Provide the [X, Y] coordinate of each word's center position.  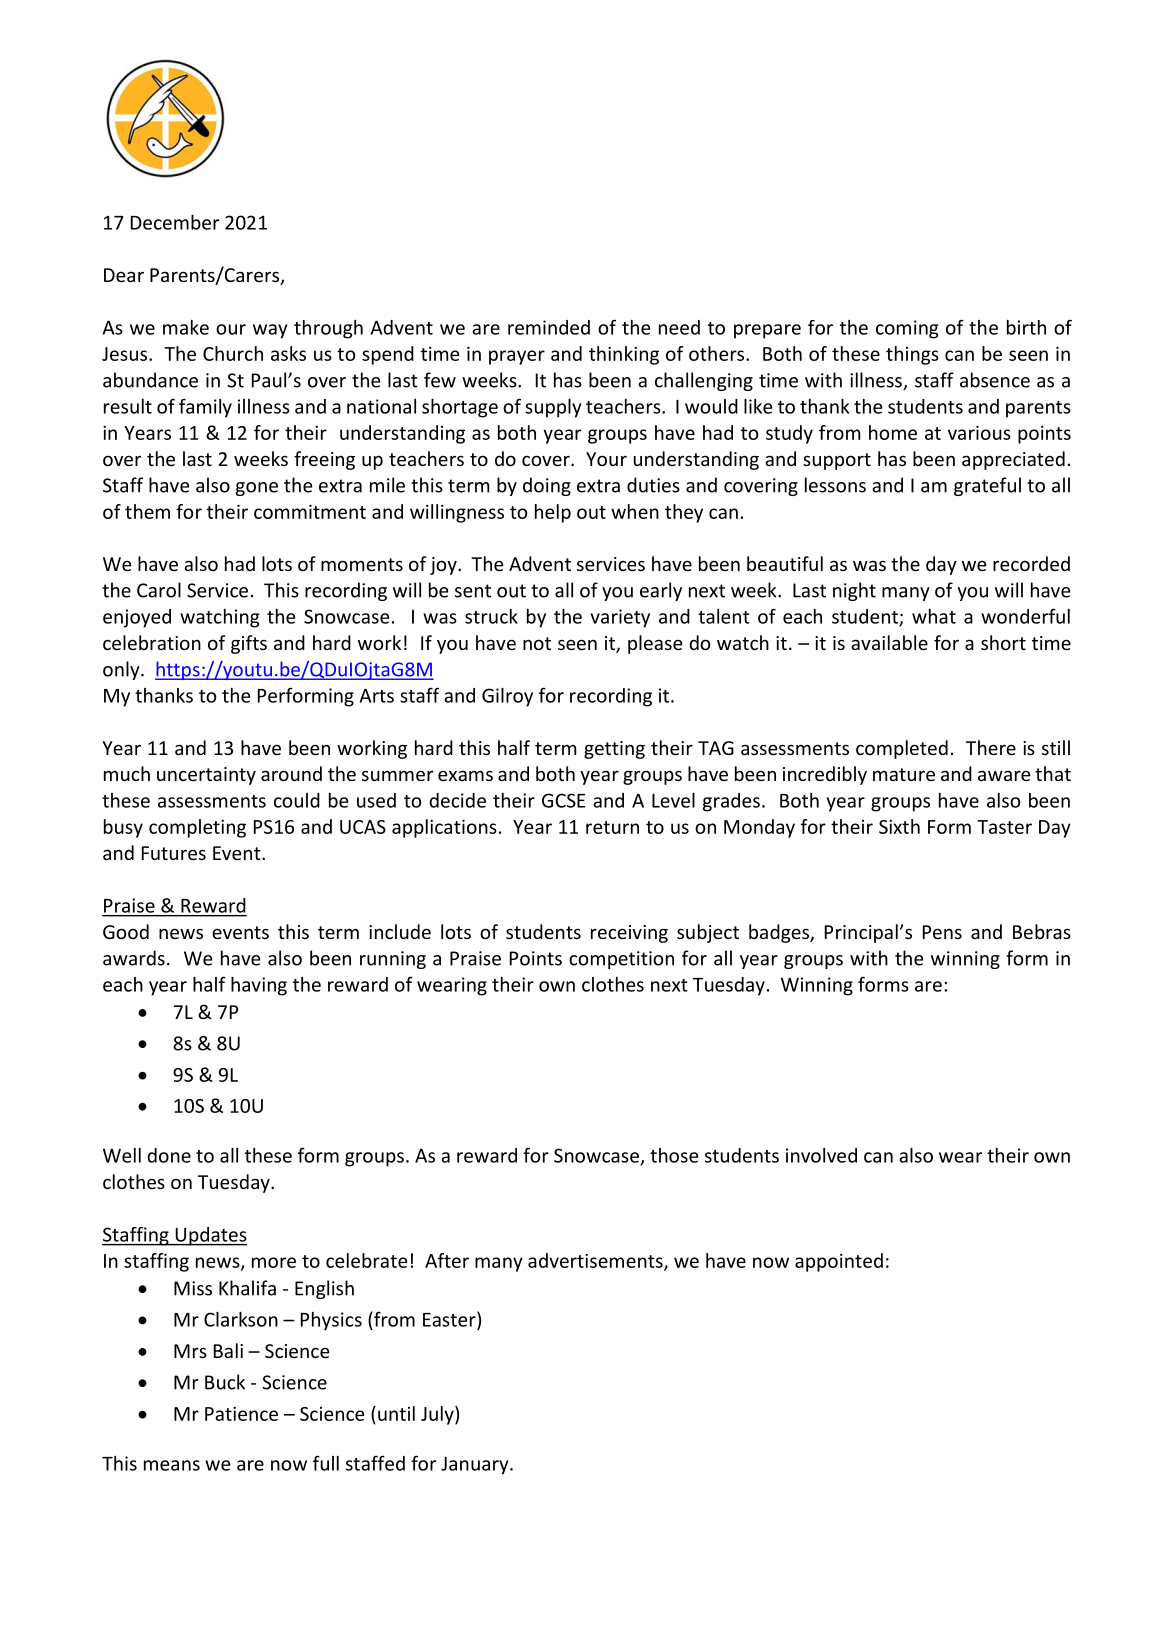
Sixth [899, 826]
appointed [839, 1262]
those [674, 1155]
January [476, 1466]
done [169, 1155]
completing [197, 828]
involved [821, 1155]
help [553, 513]
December [175, 222]
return [612, 827]
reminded [549, 327]
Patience [241, 1413]
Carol [159, 590]
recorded [1031, 563]
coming [907, 329]
